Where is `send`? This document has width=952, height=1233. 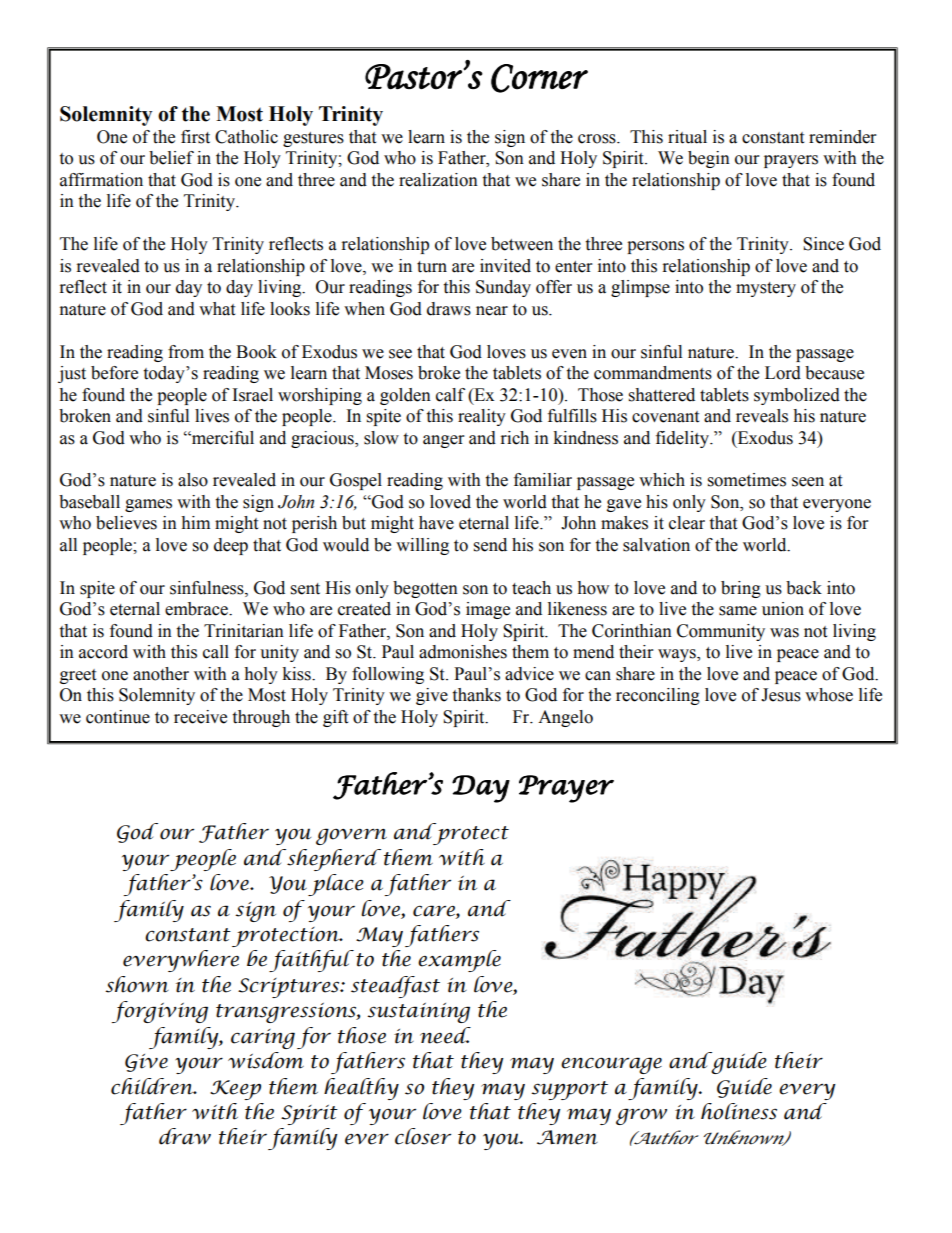
send is located at coordinates (490, 545).
